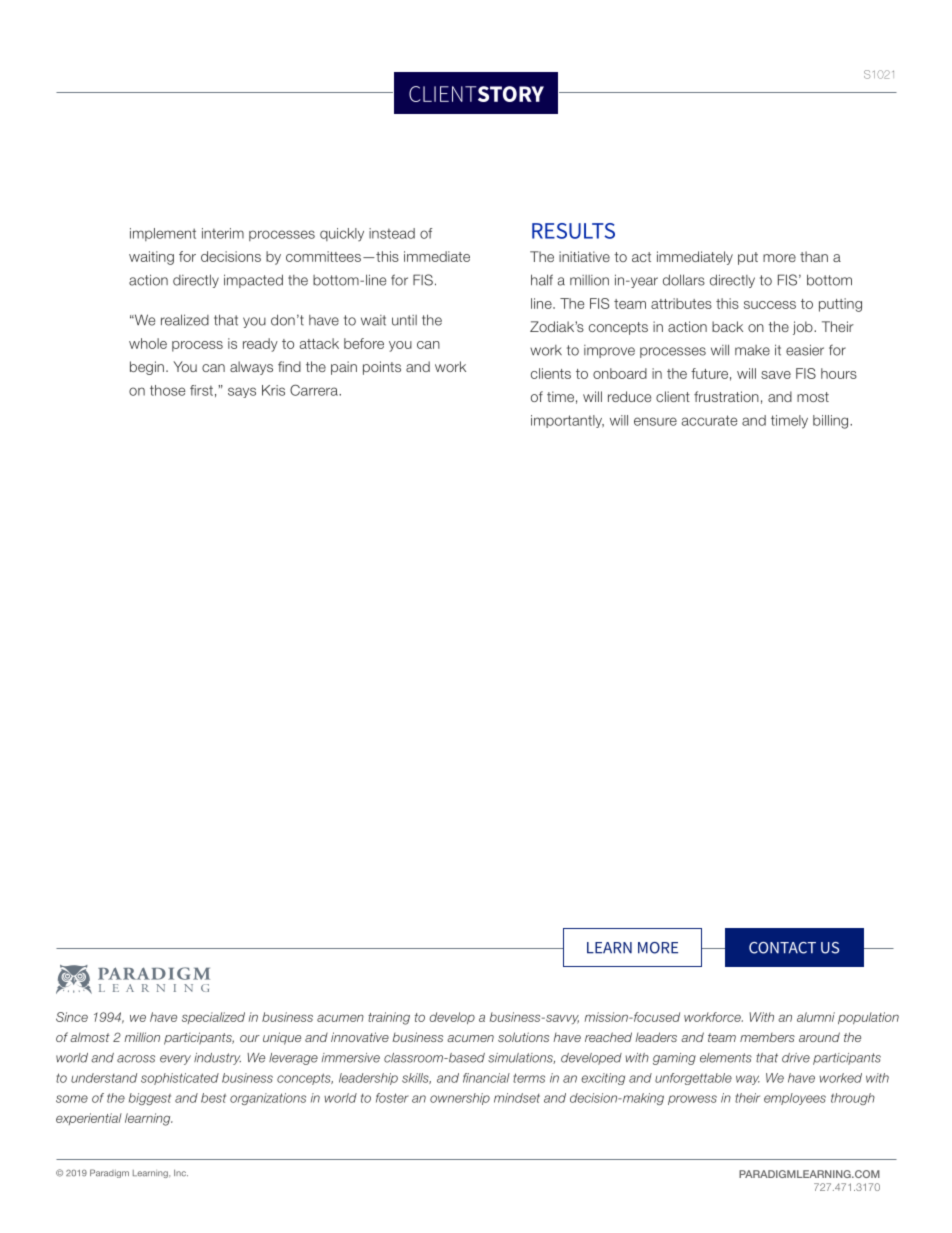 The width and height of the screenshot is (952, 1233). Describe the element at coordinates (832, 422) in the screenshot. I see `billing` at that location.
